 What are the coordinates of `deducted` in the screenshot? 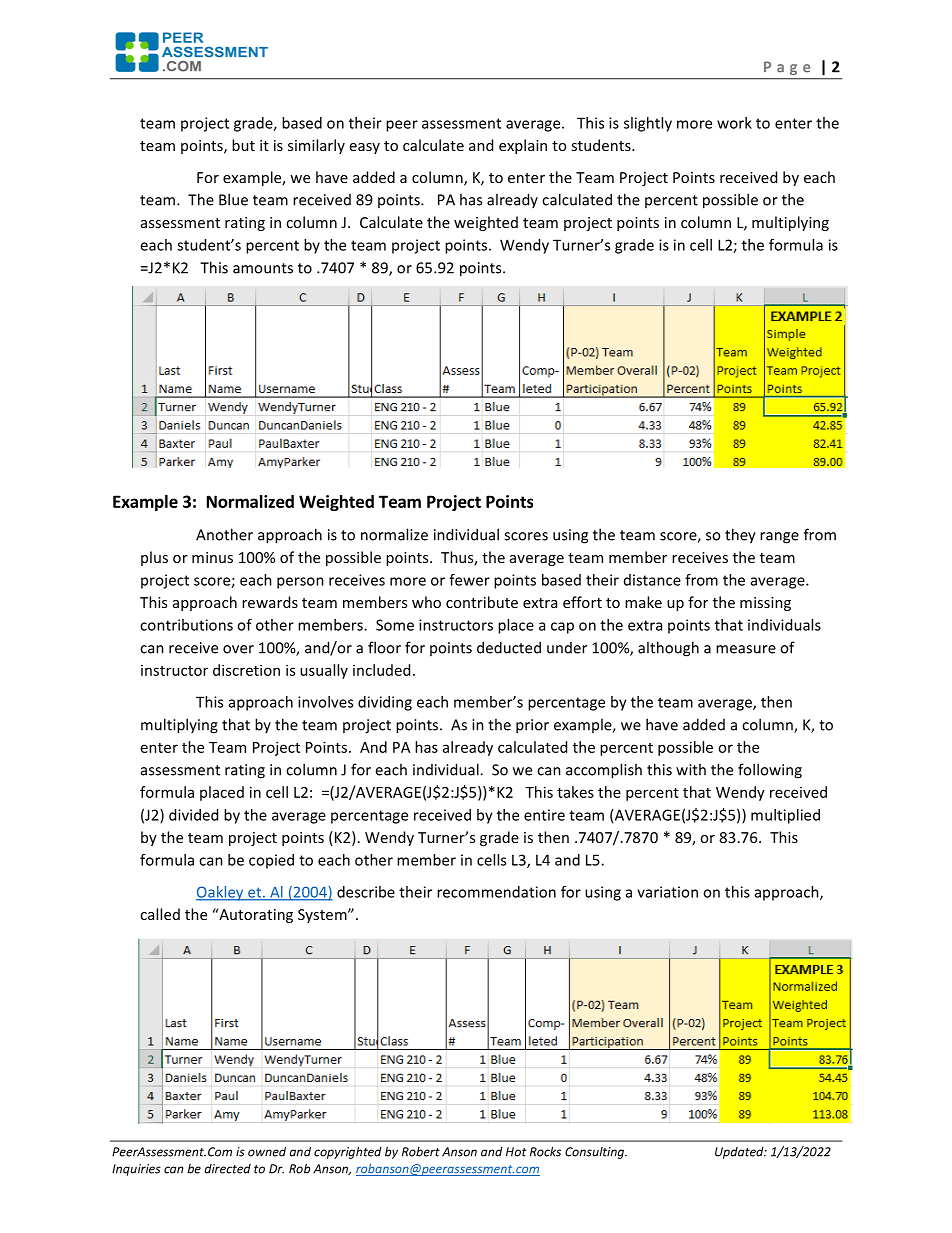 It's located at (509, 647).
